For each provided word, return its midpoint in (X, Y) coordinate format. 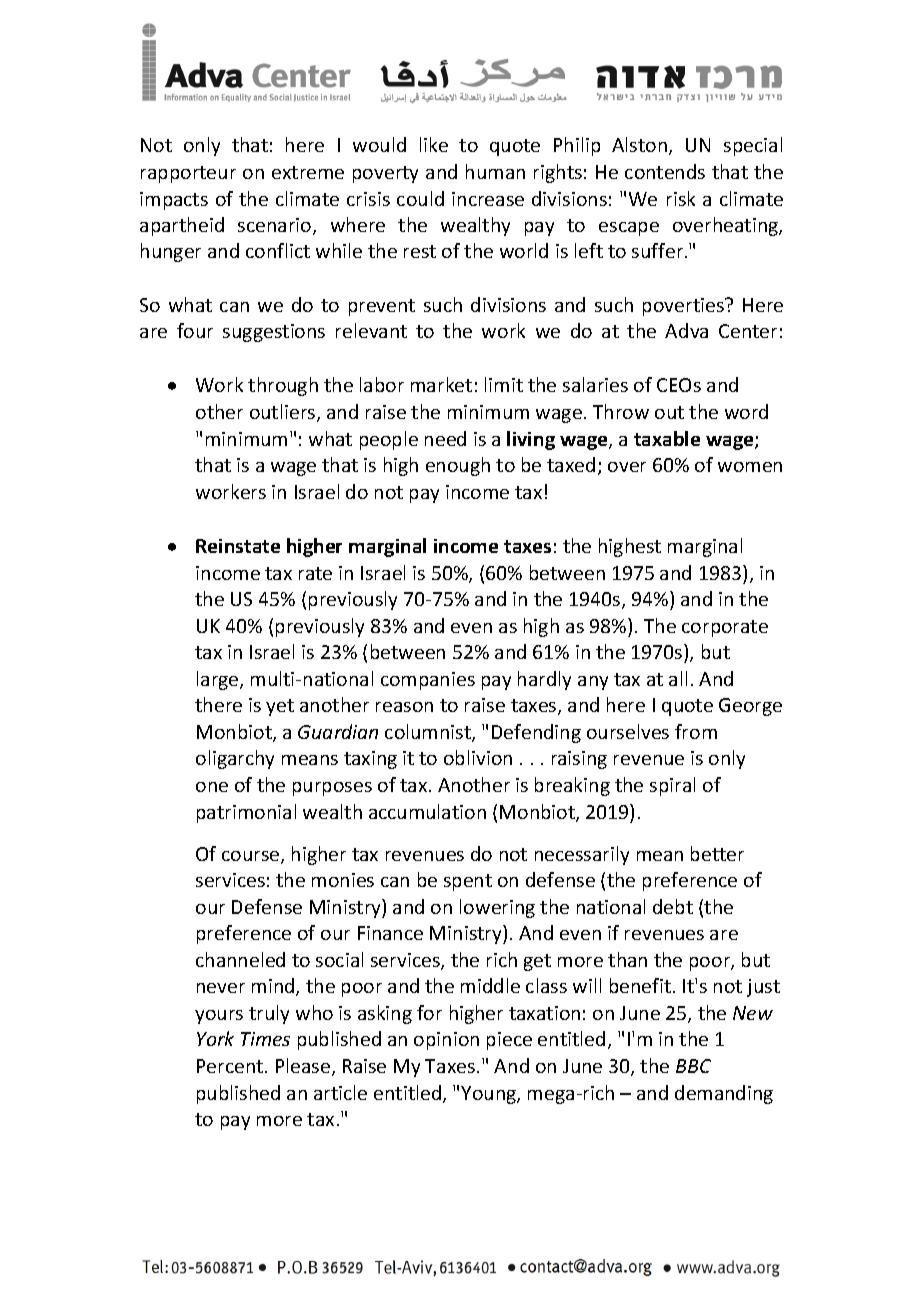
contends (665, 171)
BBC (693, 1066)
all (678, 678)
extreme (308, 172)
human (495, 171)
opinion (446, 1041)
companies (428, 681)
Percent (231, 1066)
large (219, 680)
